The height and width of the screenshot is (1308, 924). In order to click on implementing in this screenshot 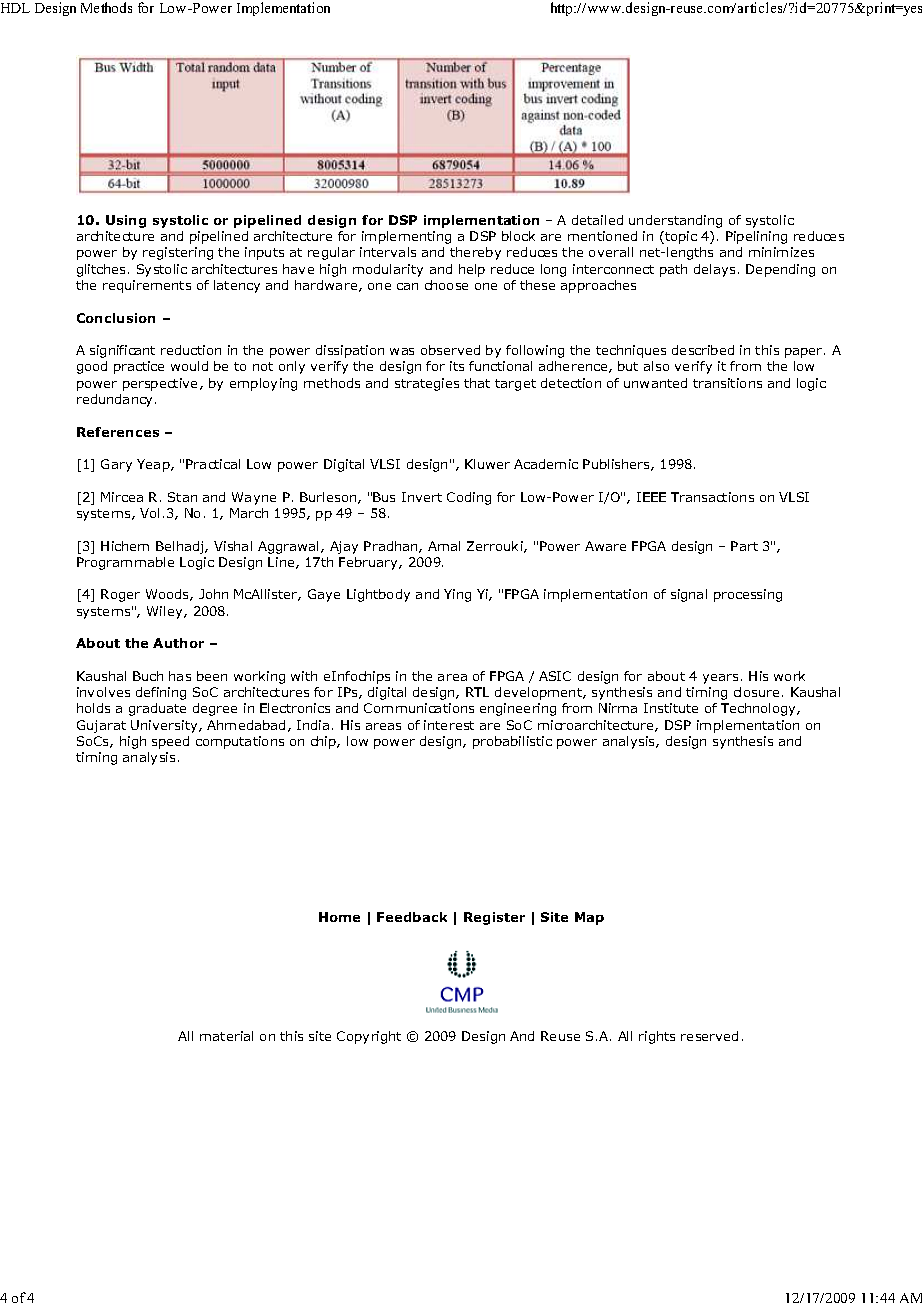, I will do `click(406, 237)`.
